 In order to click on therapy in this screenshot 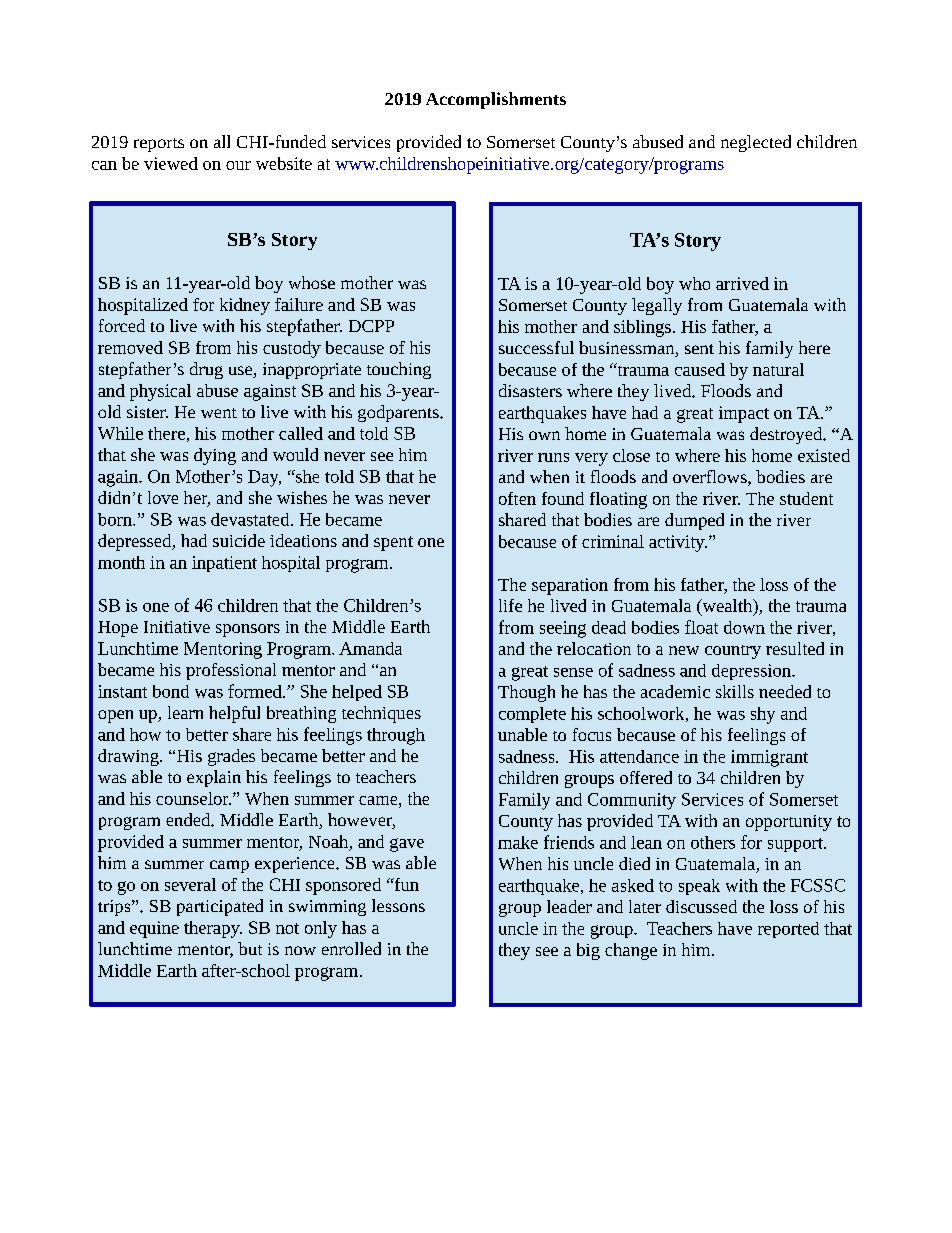, I will do `click(213, 929)`.
